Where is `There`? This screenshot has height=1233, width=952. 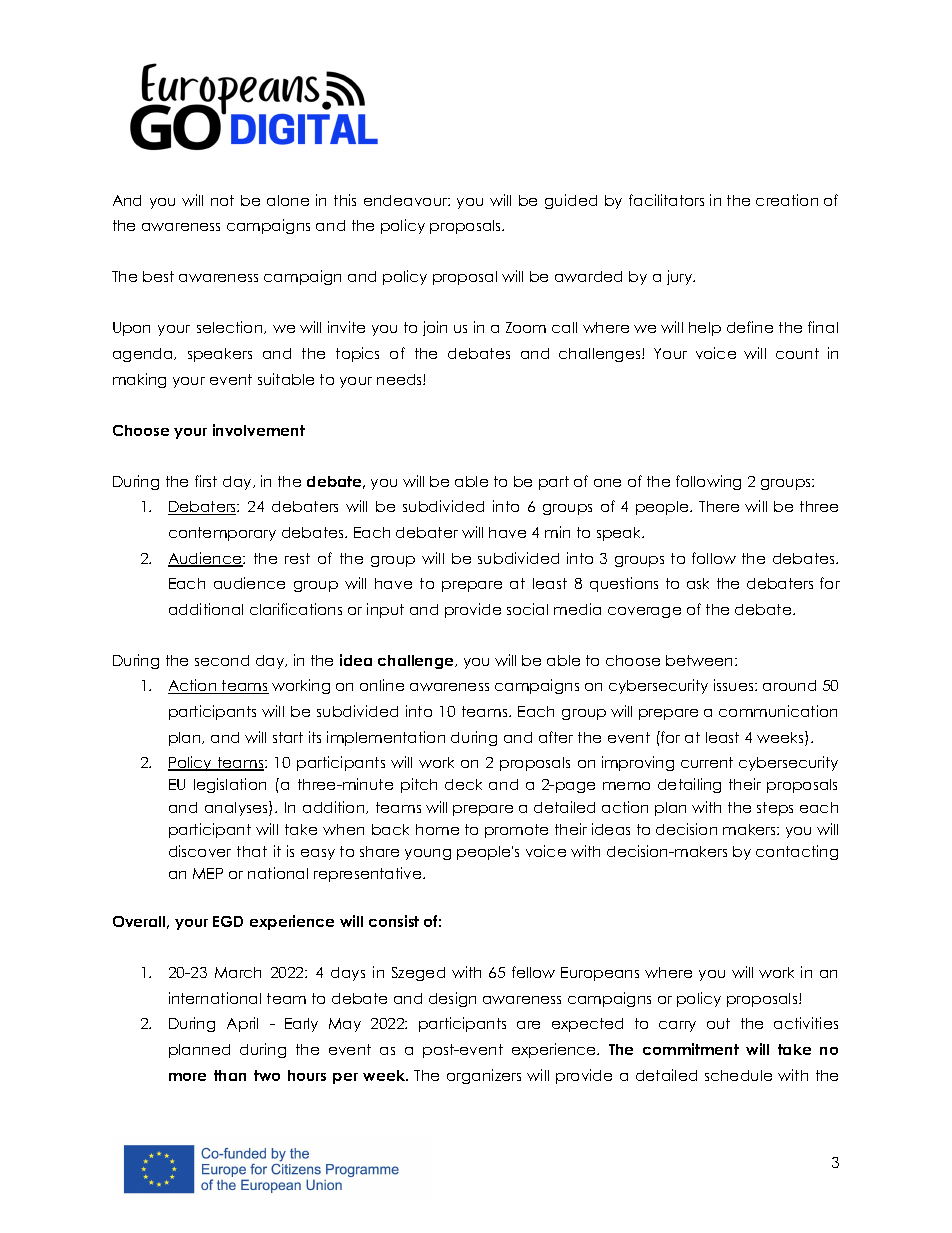 There is located at coordinates (719, 506).
